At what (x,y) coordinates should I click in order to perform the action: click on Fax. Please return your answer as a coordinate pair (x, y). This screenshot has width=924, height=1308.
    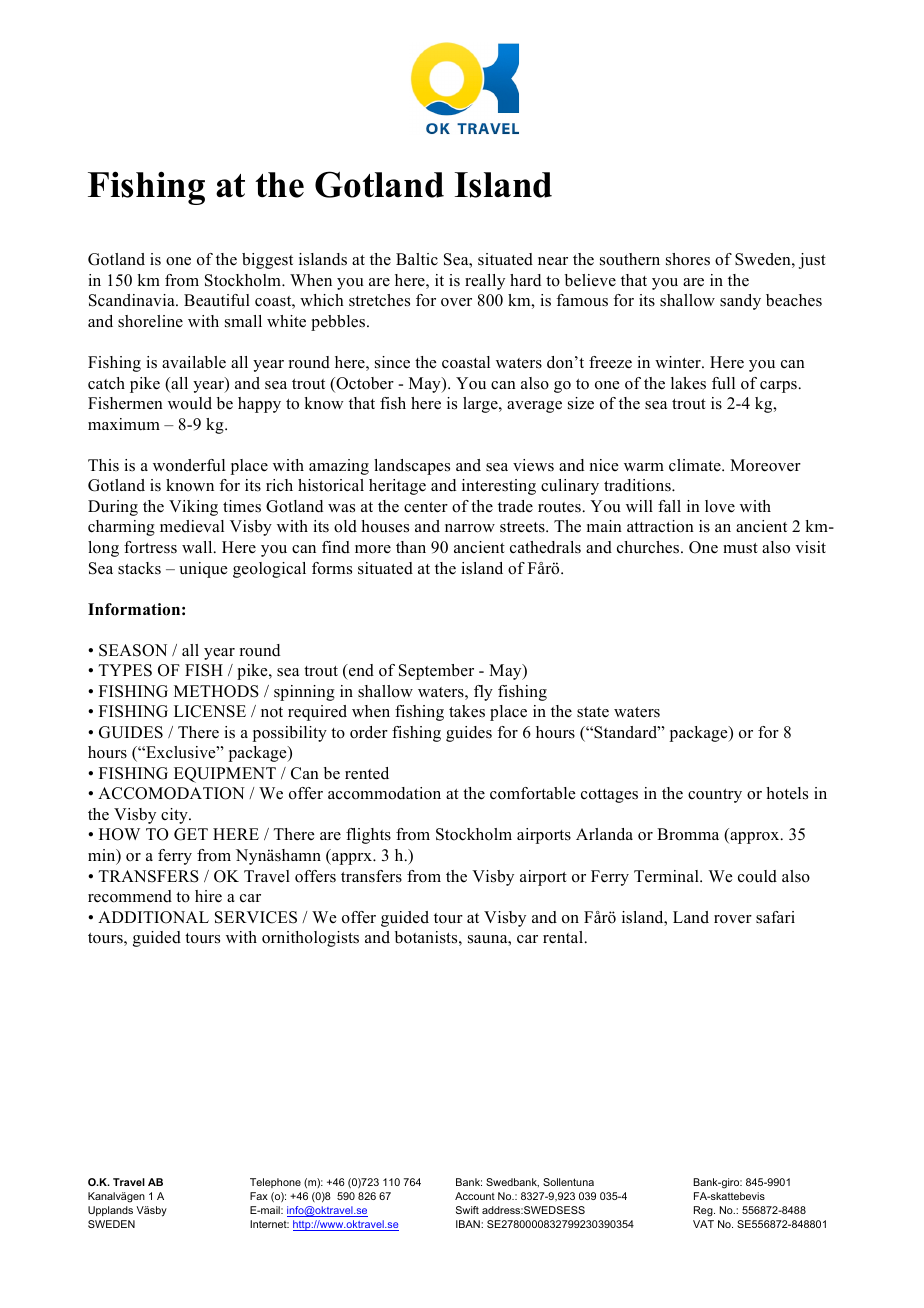
    Looking at the image, I should click on (259, 1196).
